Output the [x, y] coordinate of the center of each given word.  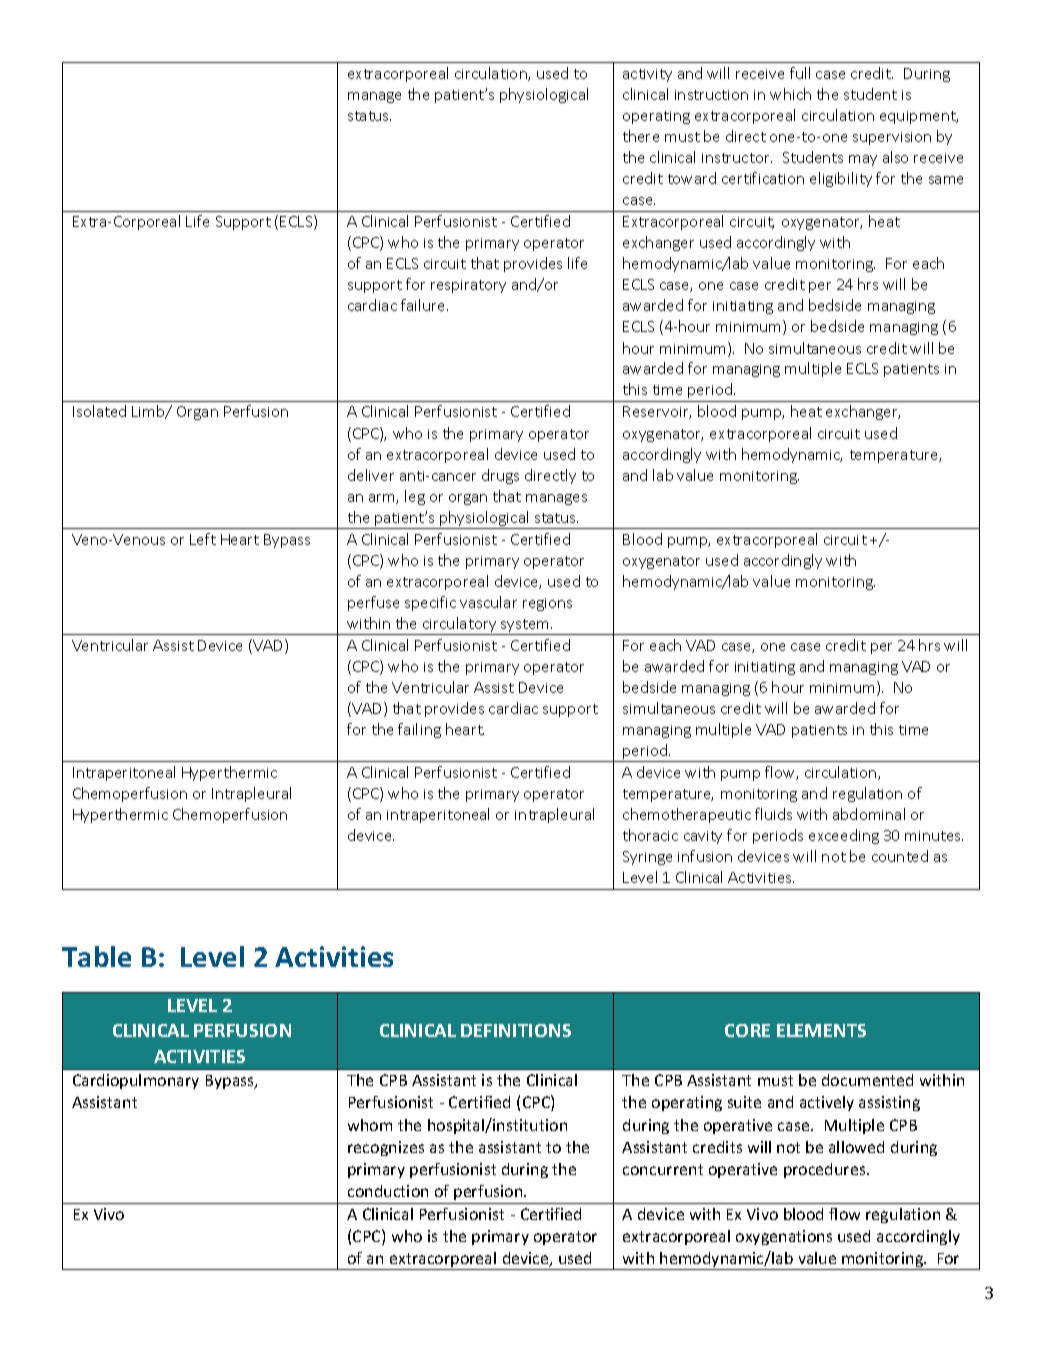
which [790, 94]
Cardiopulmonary [136, 1081]
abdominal [869, 814]
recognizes [386, 1148]
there [641, 136]
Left [203, 539]
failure [424, 305]
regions [547, 604]
